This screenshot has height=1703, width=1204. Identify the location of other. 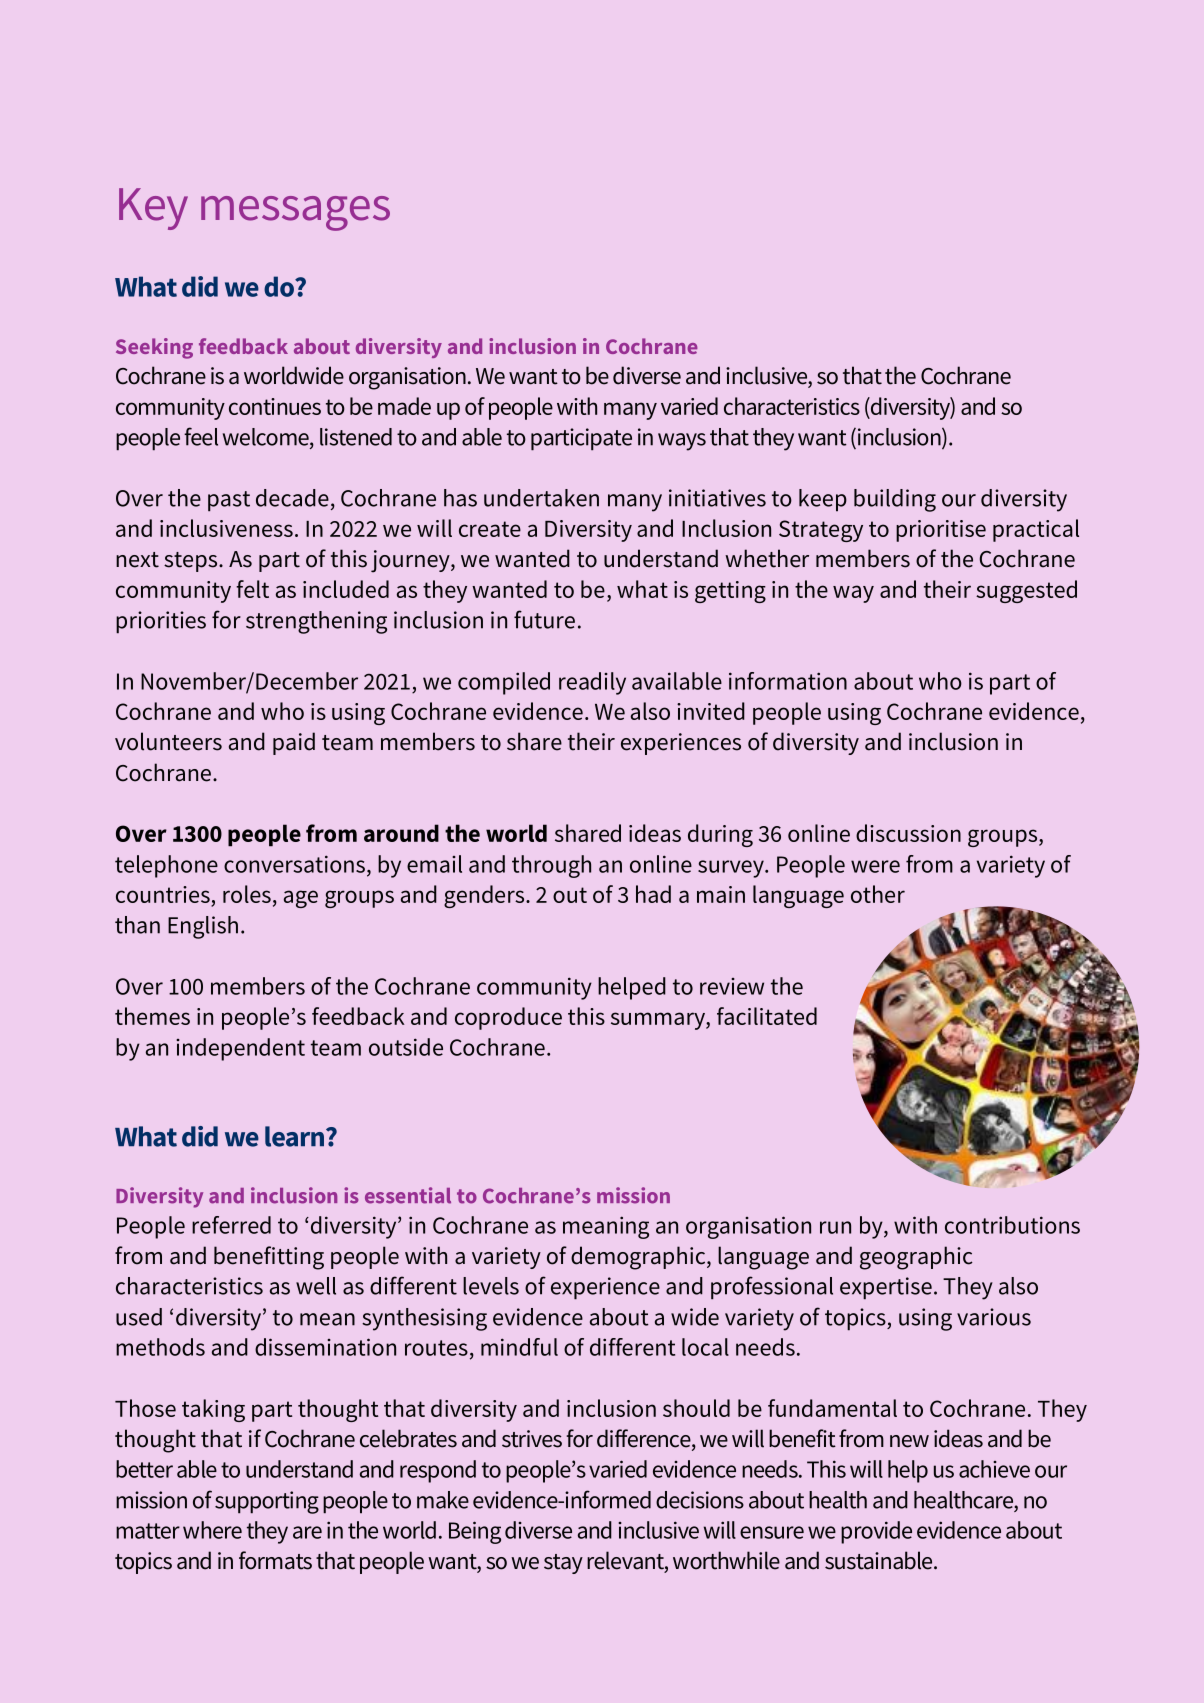
(878, 894).
